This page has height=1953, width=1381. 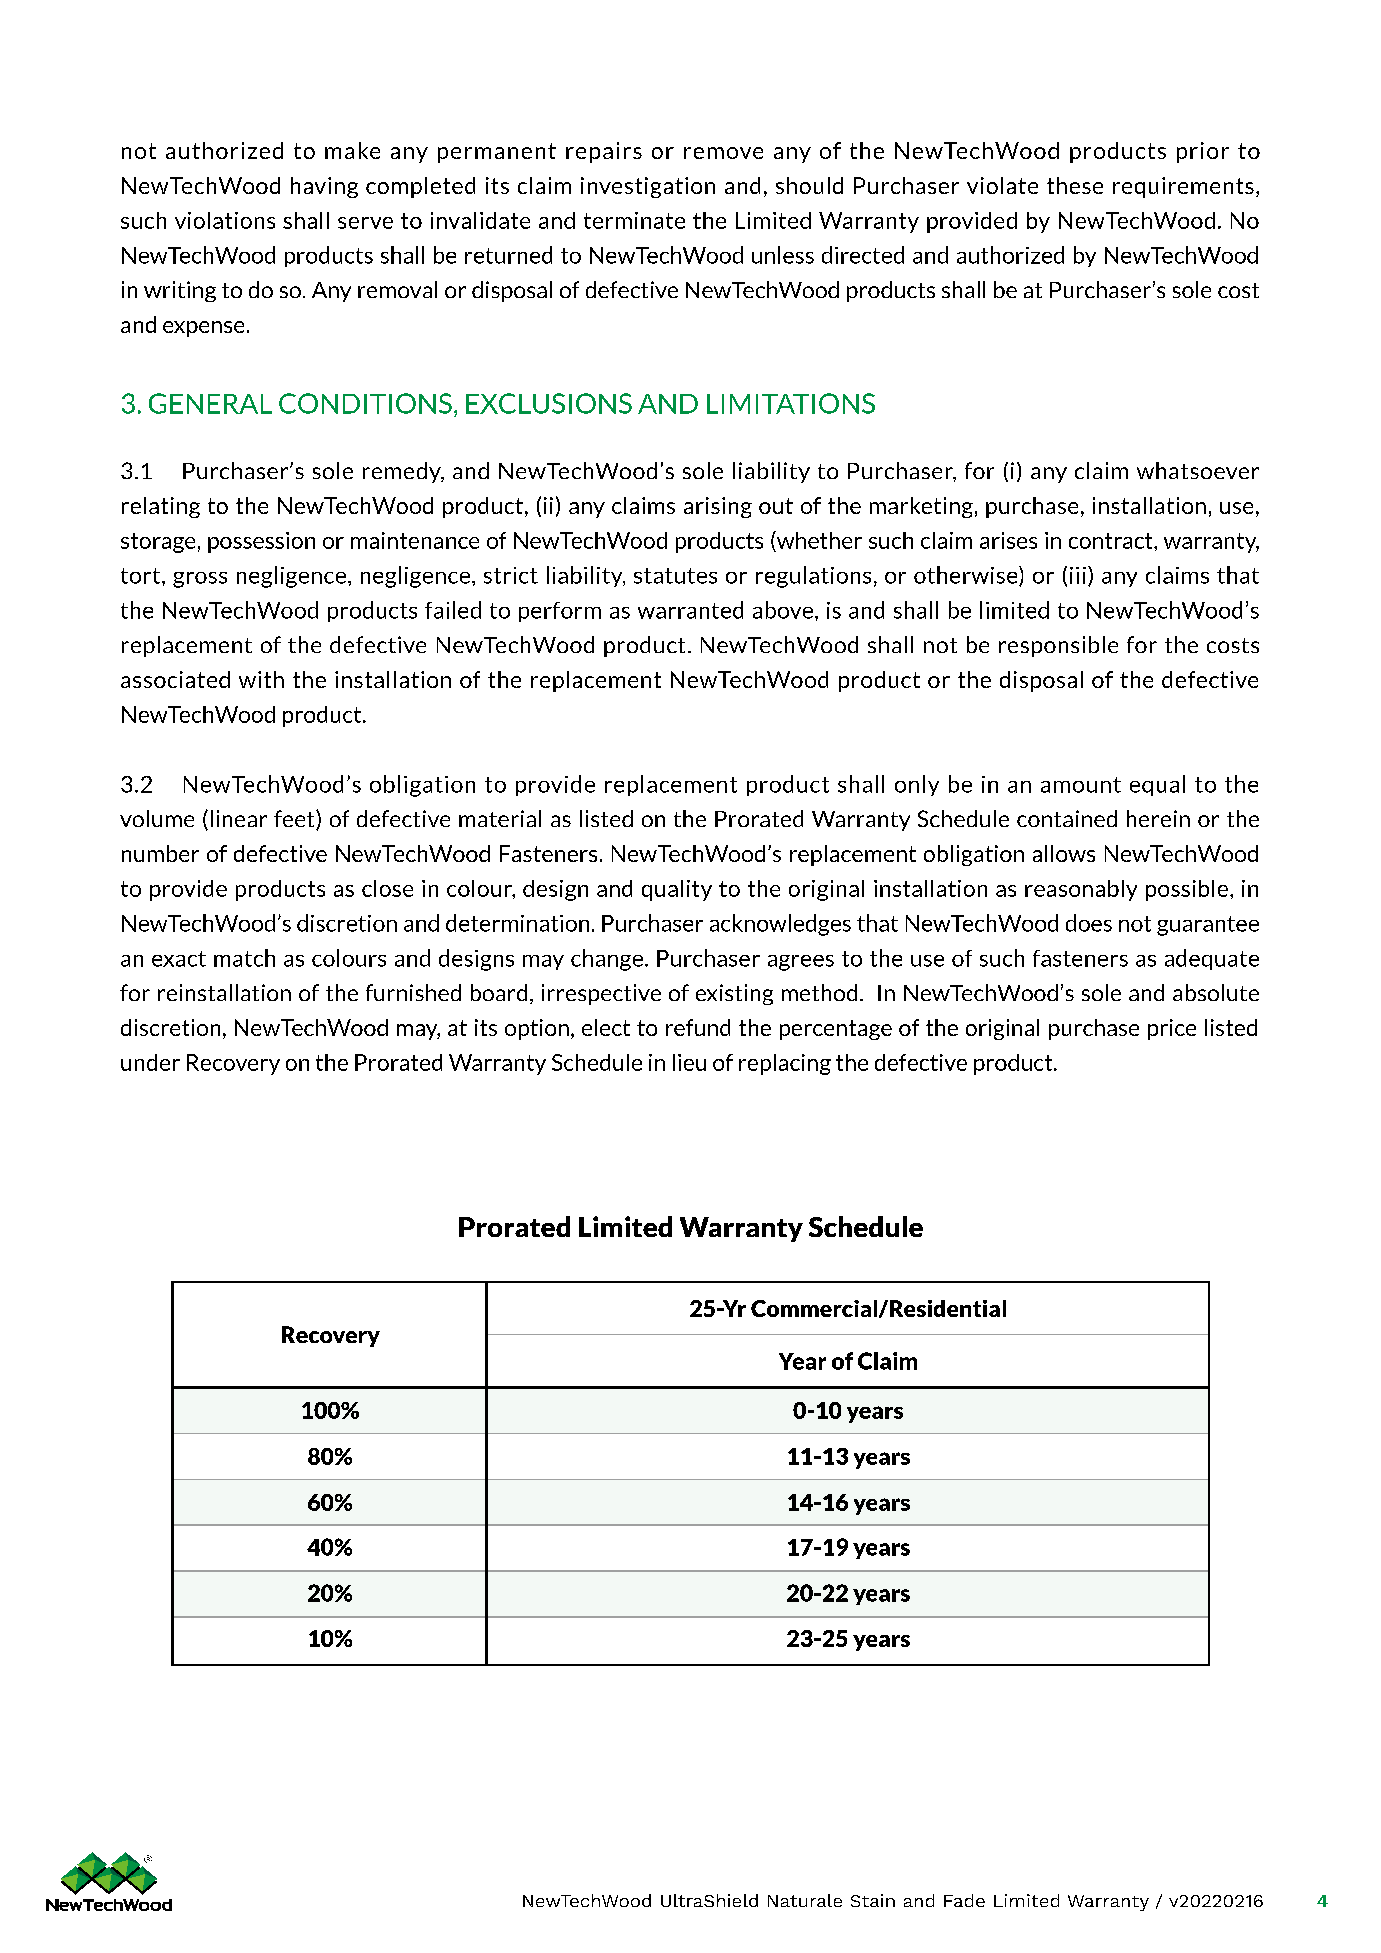 What do you see at coordinates (677, 890) in the page?
I see `quality` at bounding box center [677, 890].
